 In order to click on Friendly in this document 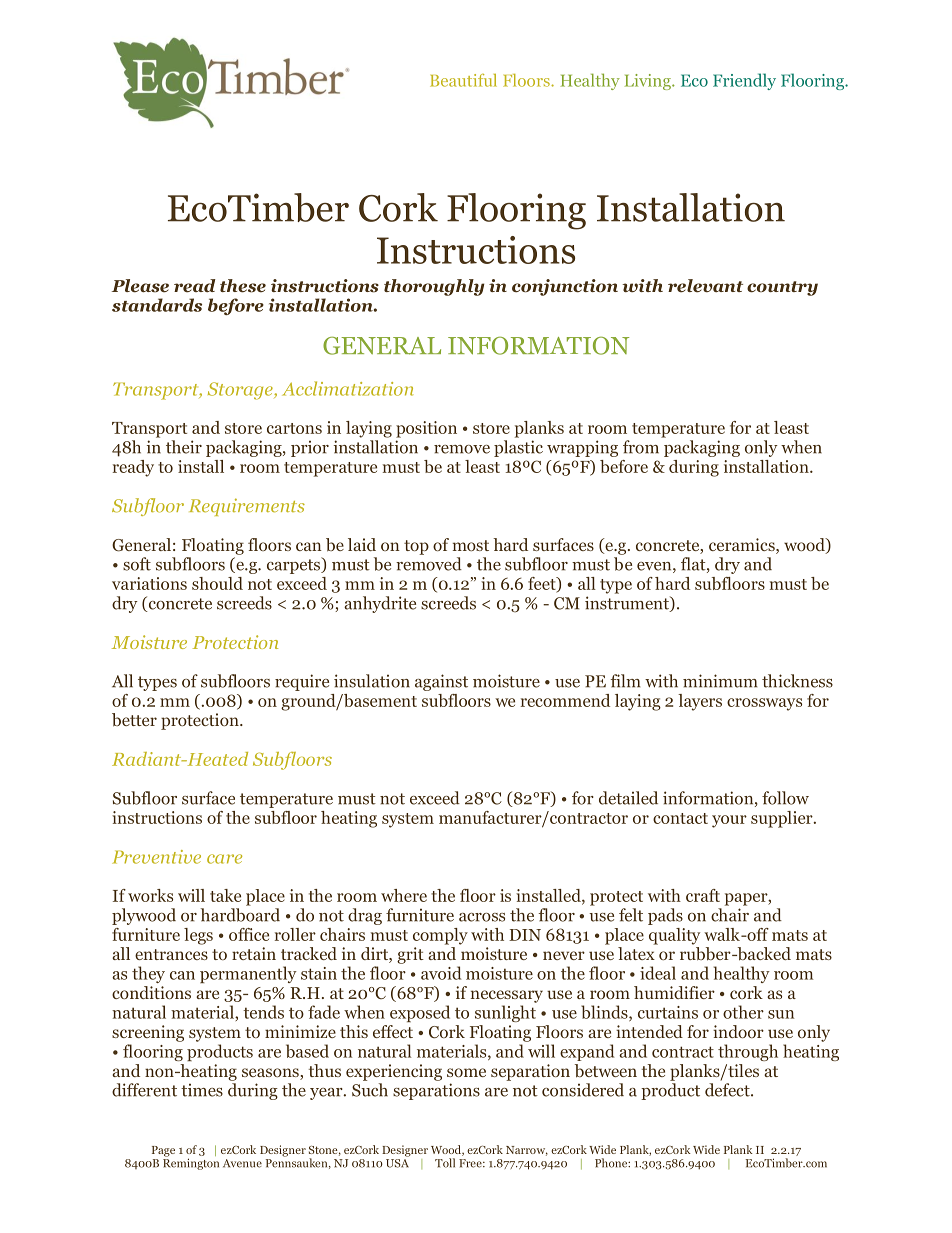, I will do `click(744, 81)`.
